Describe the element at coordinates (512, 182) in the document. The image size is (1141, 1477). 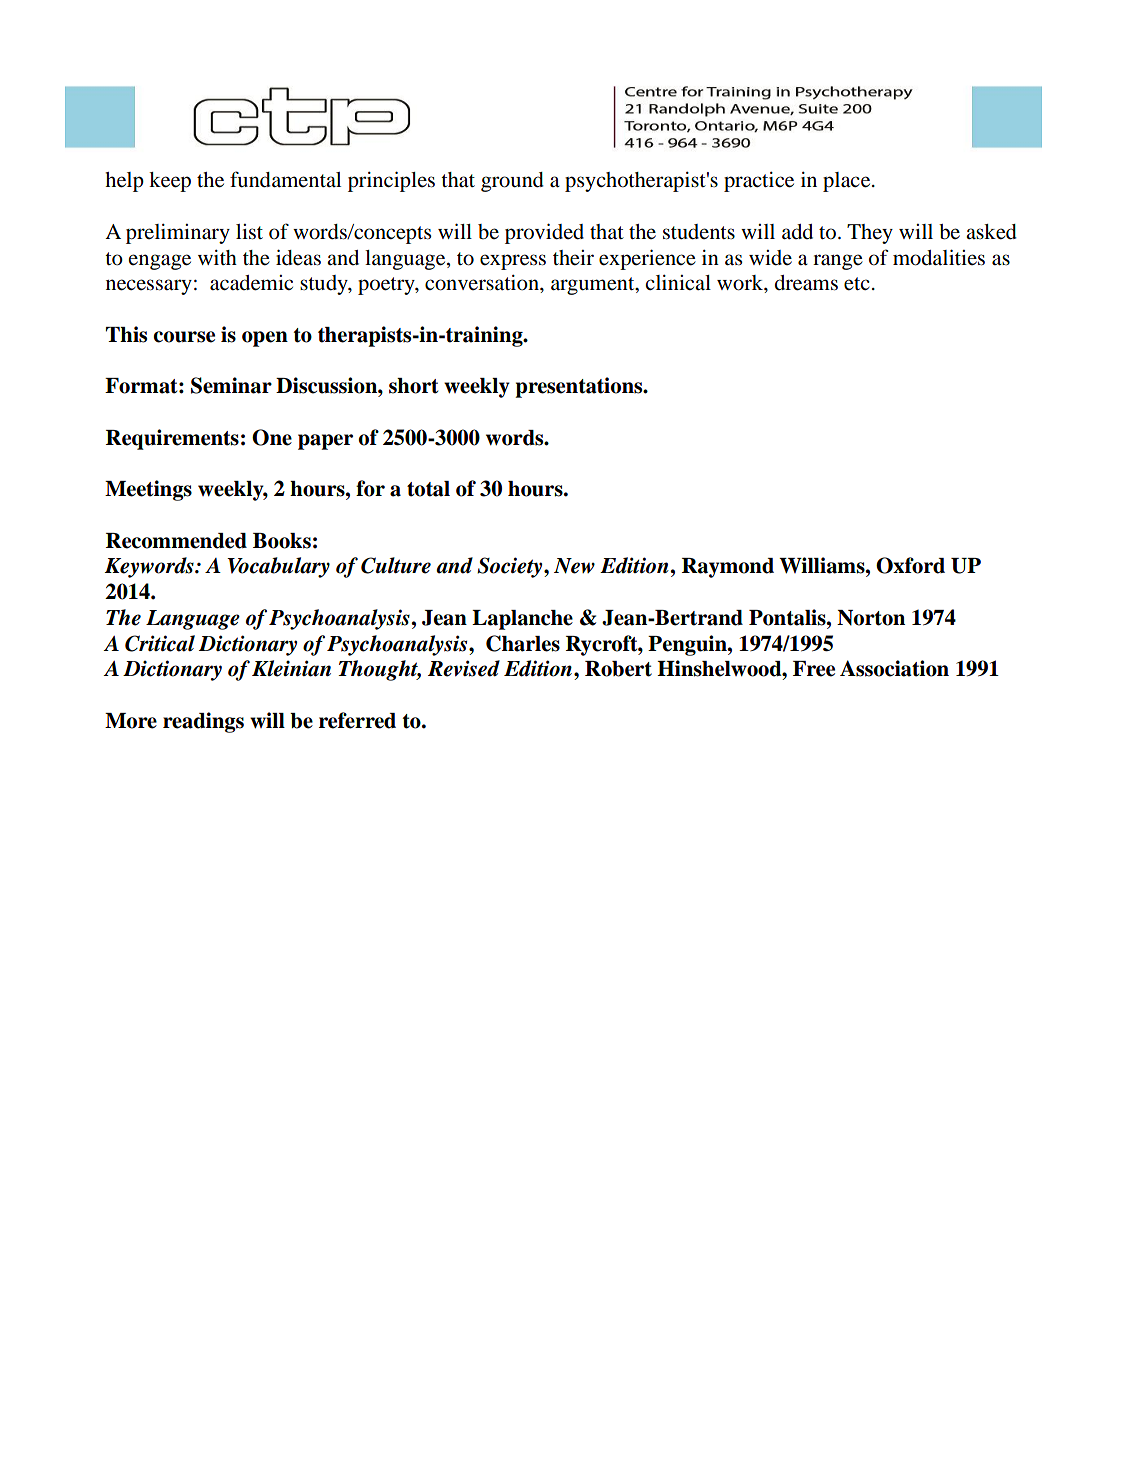
I see `ground` at that location.
